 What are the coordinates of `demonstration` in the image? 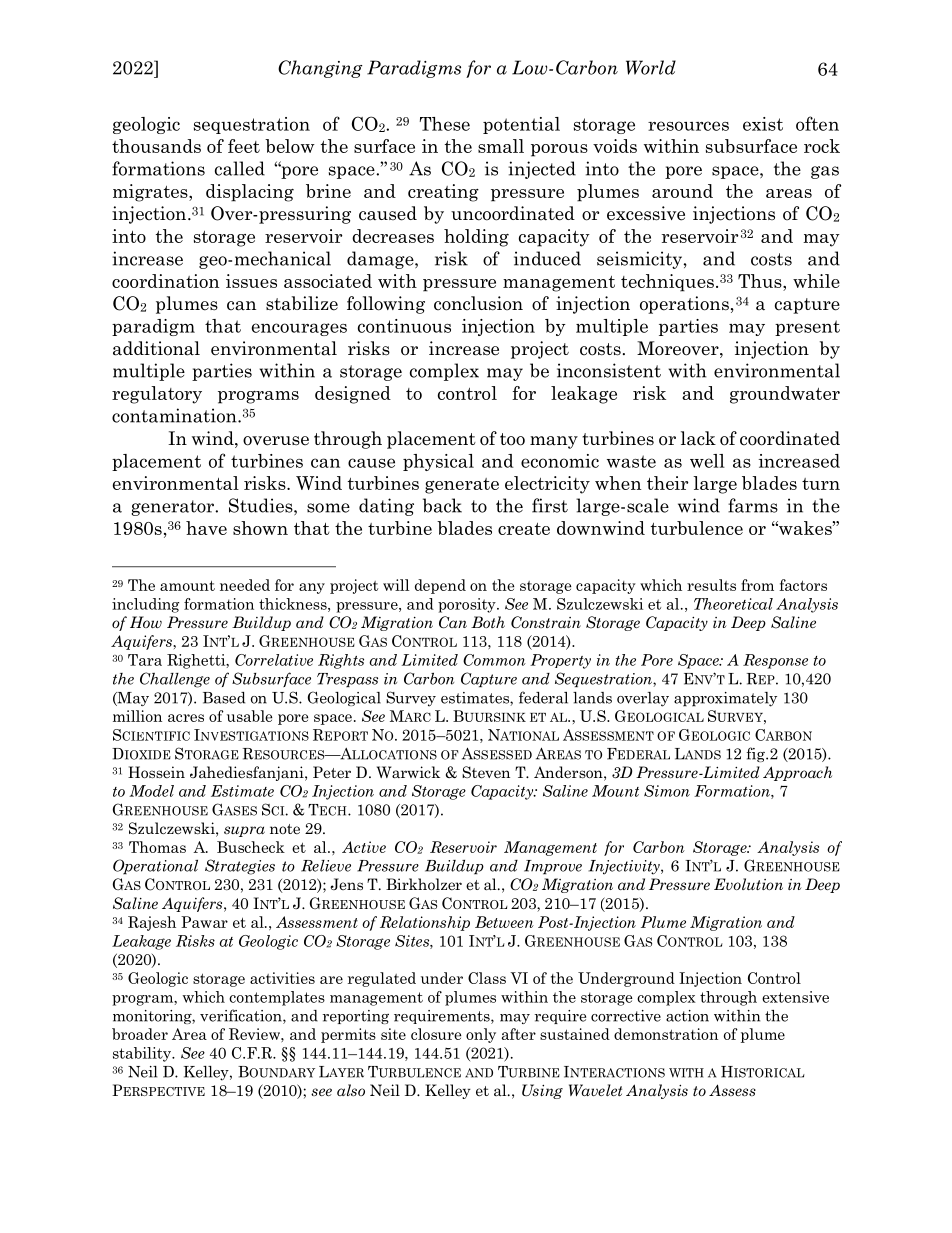 It's located at (666, 1034).
